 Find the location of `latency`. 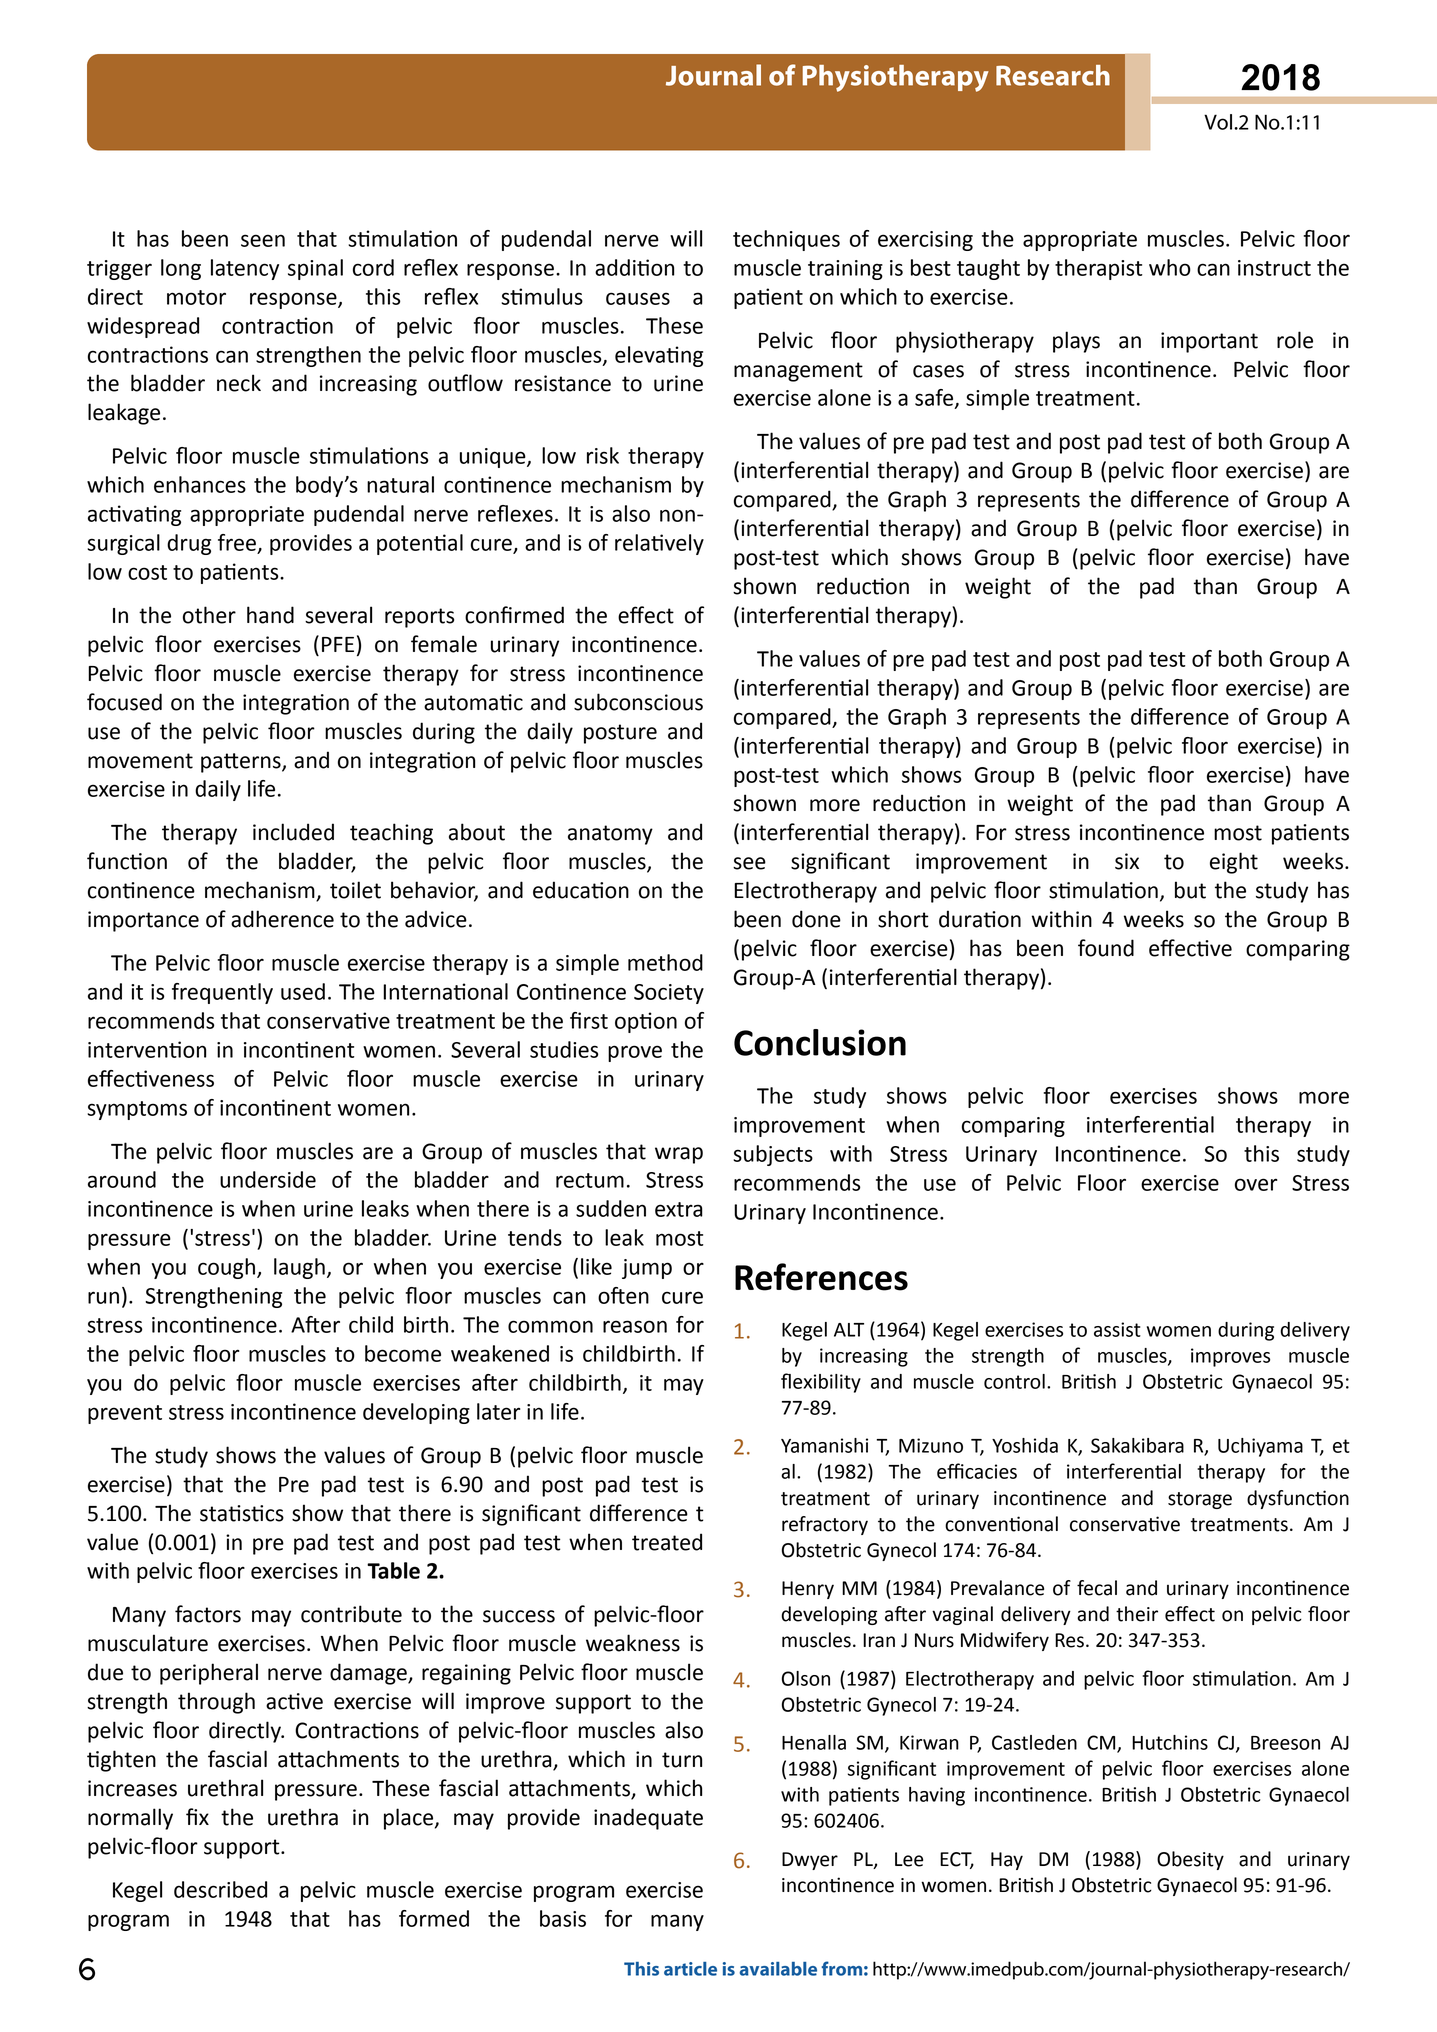

latency is located at coordinates (245, 269).
